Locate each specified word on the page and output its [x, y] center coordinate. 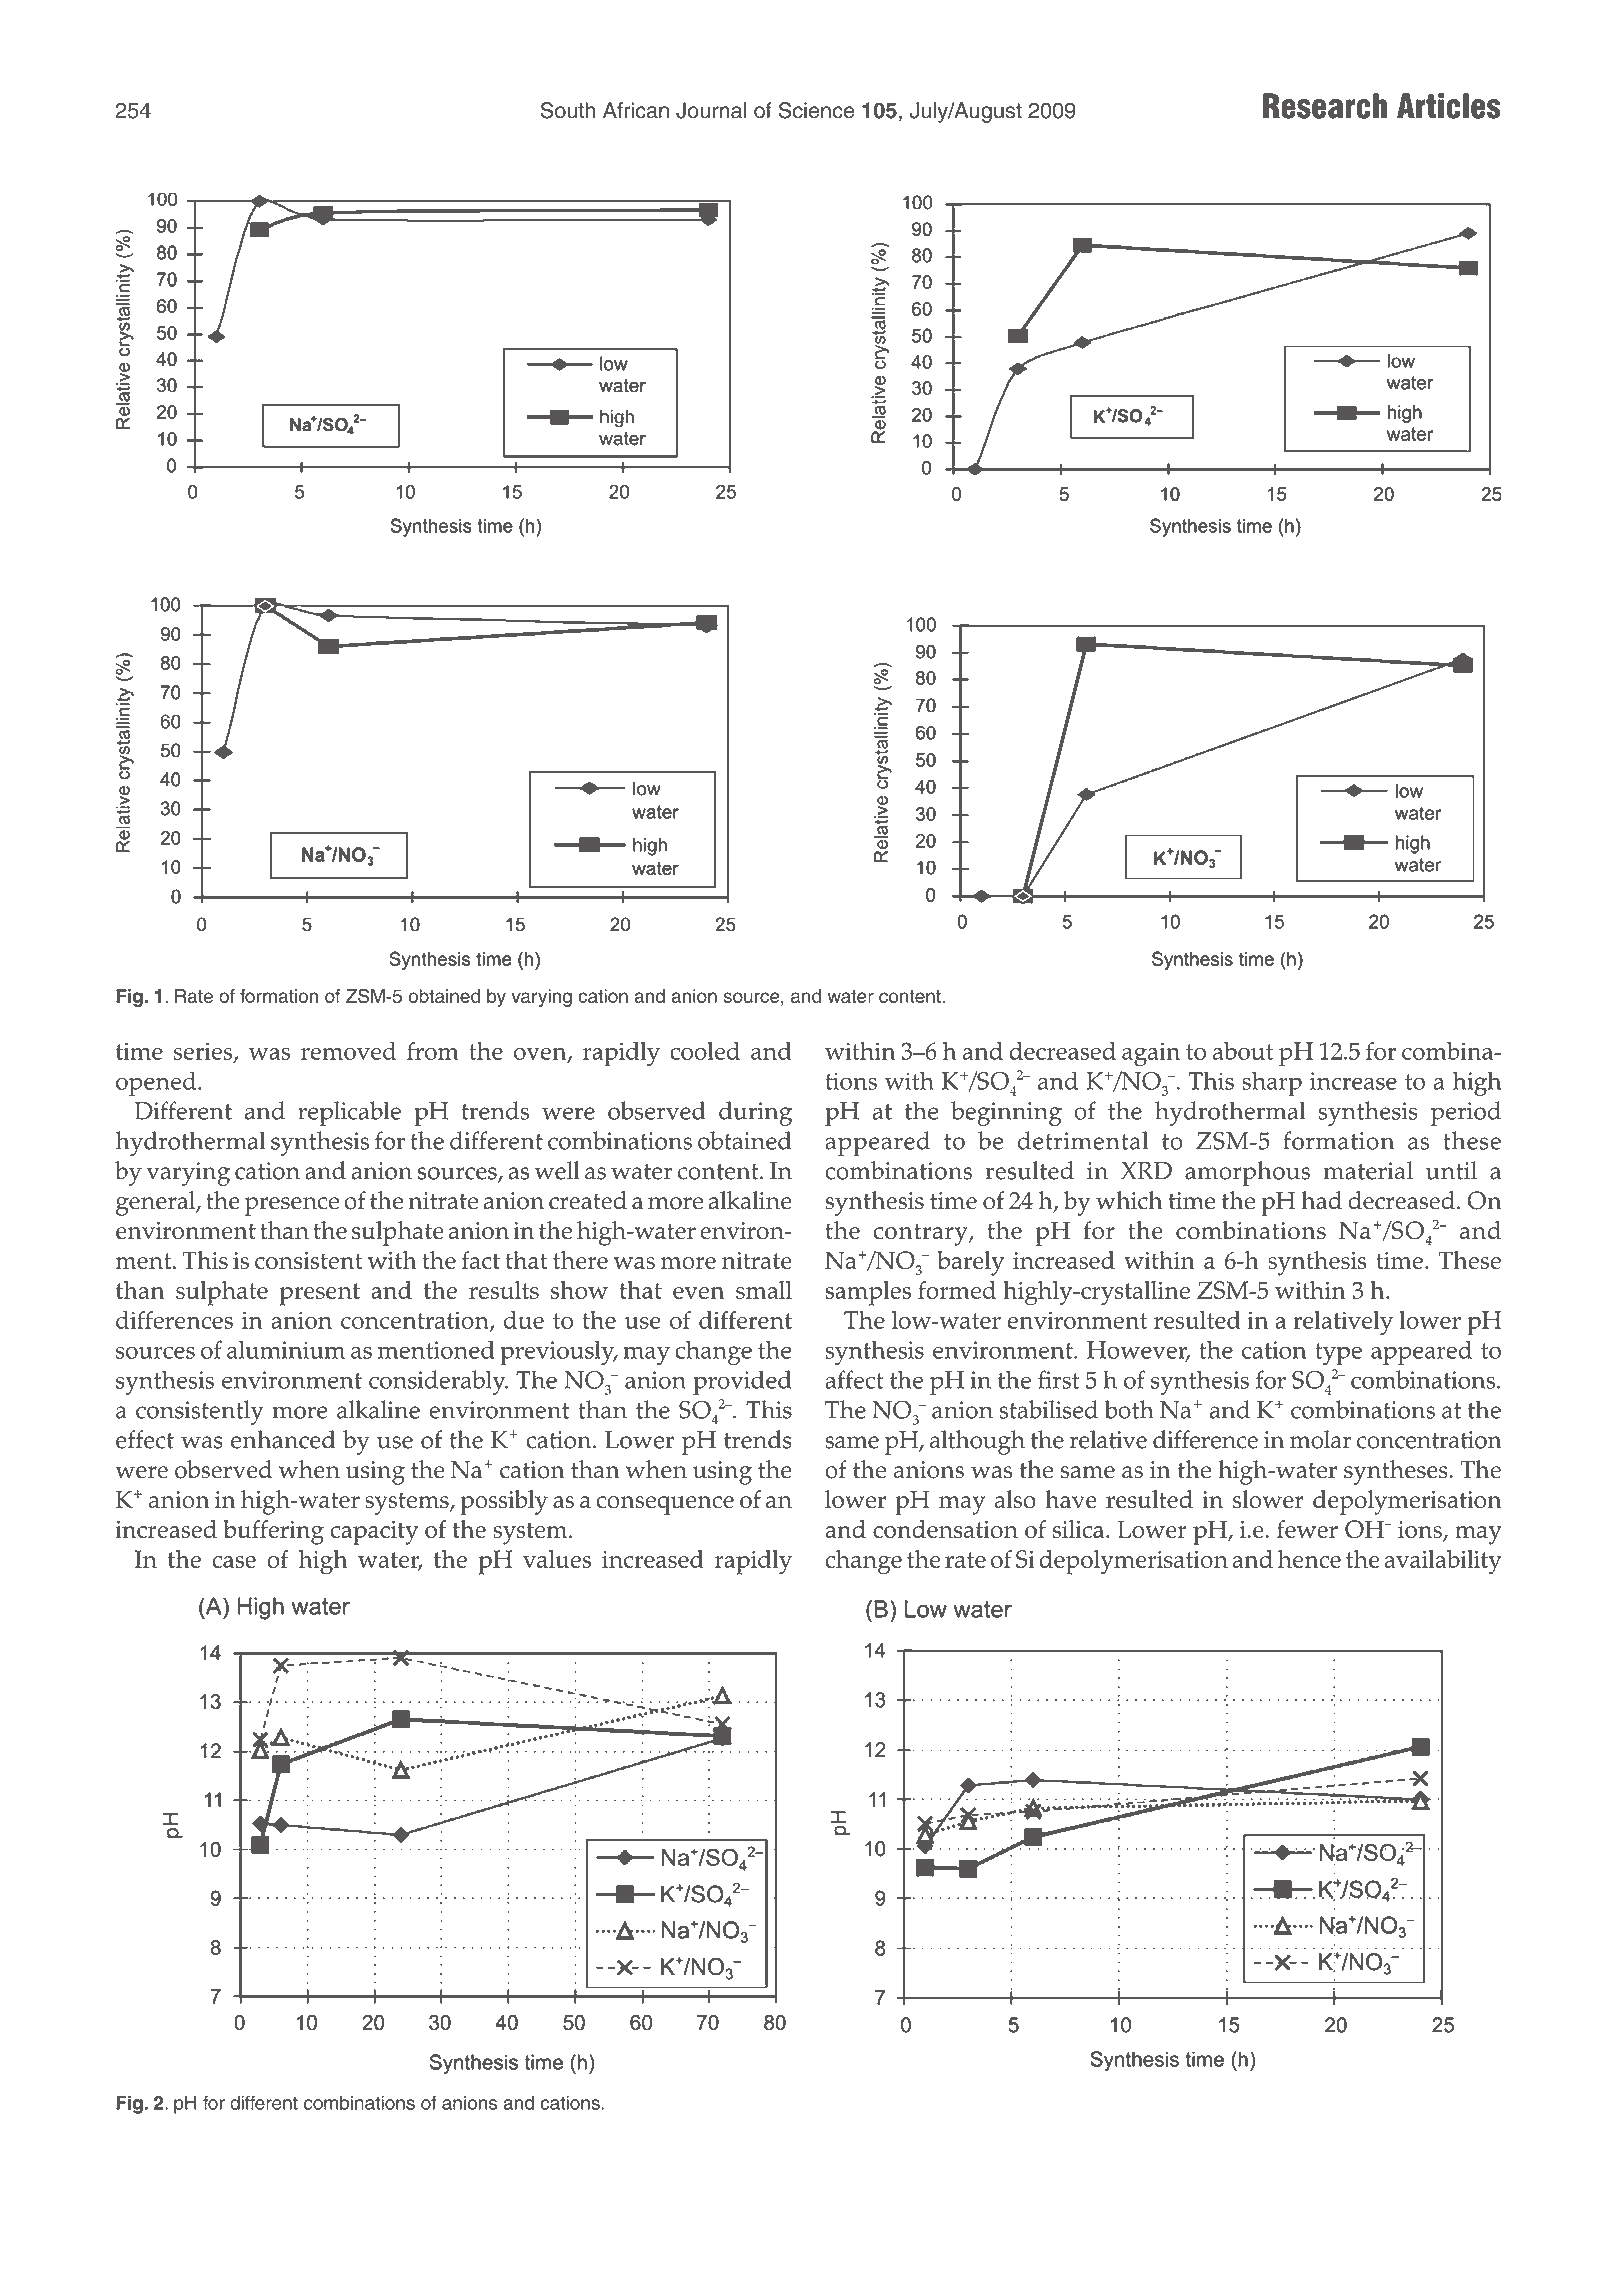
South [568, 110]
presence [292, 1206]
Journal [711, 110]
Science [816, 110]
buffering [273, 1532]
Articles [1448, 106]
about [1243, 1050]
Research [1325, 106]
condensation [945, 1529]
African [636, 110]
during [755, 1113]
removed [348, 1050]
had [1321, 1200]
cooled [705, 1050]
